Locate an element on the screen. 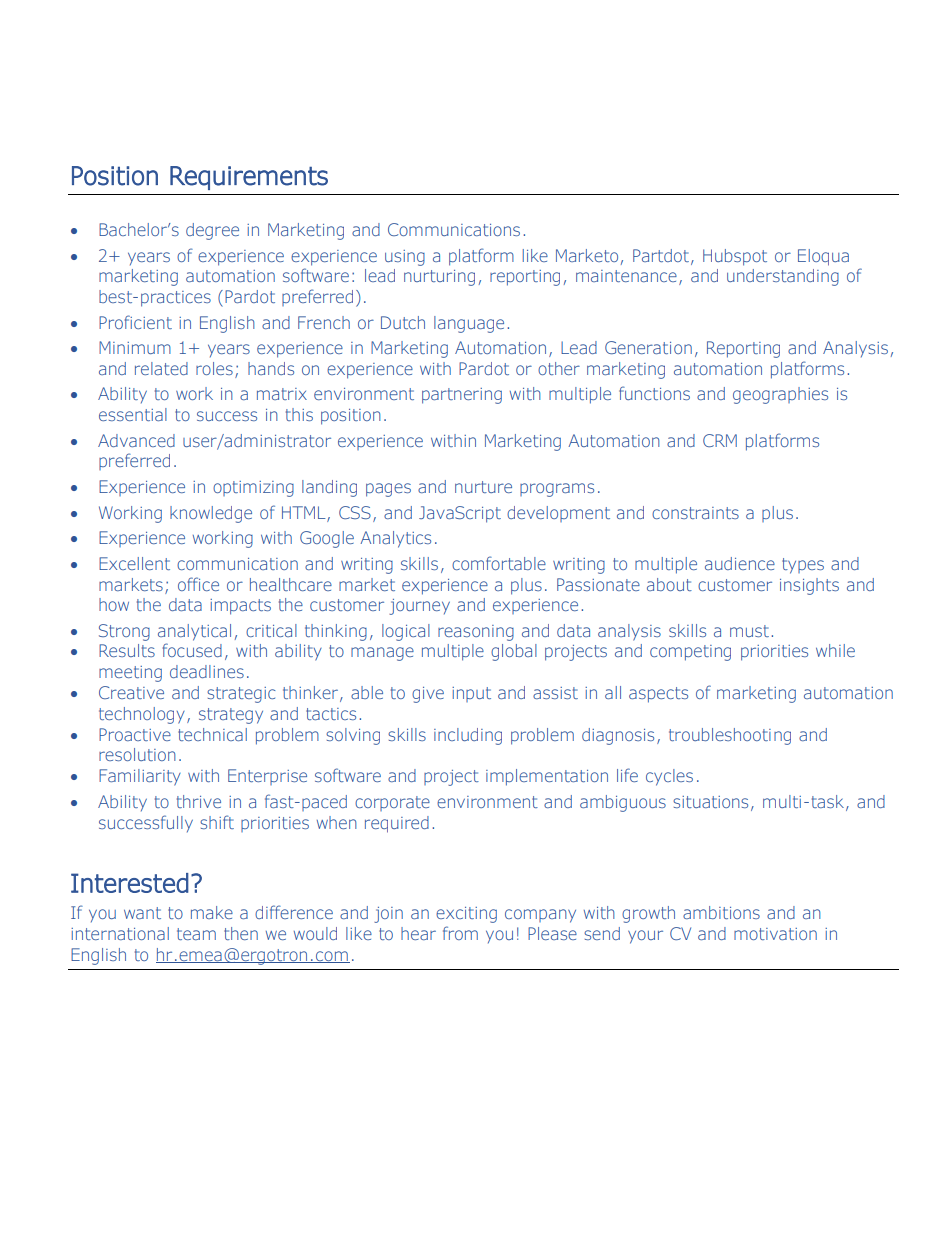 The height and width of the screenshot is (1233, 952). exciting is located at coordinates (466, 915).
